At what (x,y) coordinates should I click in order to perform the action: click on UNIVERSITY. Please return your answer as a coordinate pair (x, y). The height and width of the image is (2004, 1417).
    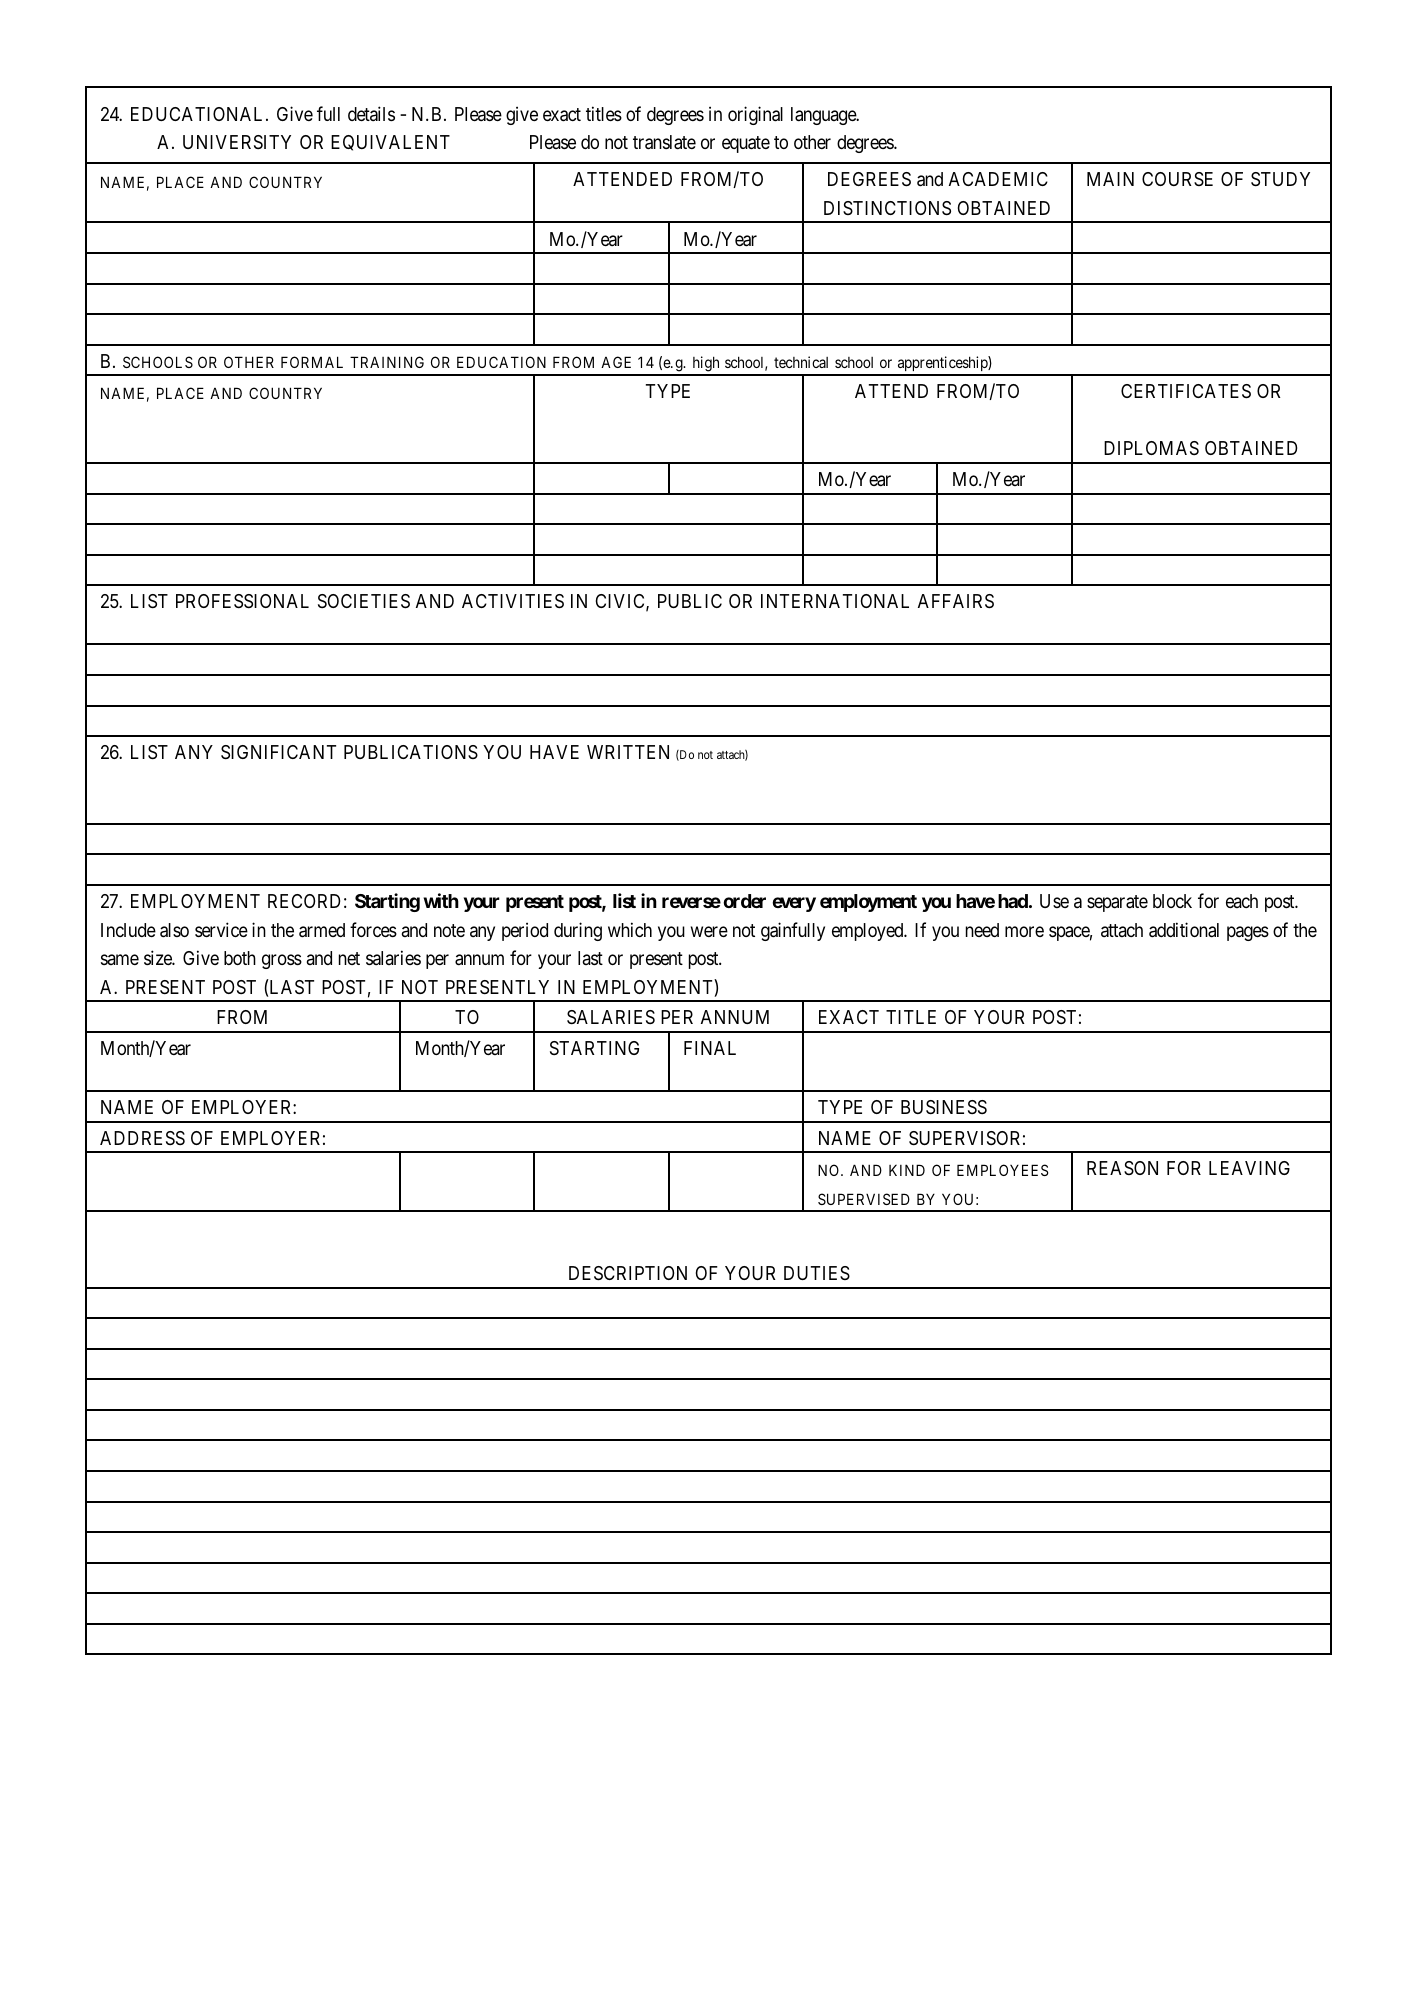
    Looking at the image, I should click on (237, 142).
